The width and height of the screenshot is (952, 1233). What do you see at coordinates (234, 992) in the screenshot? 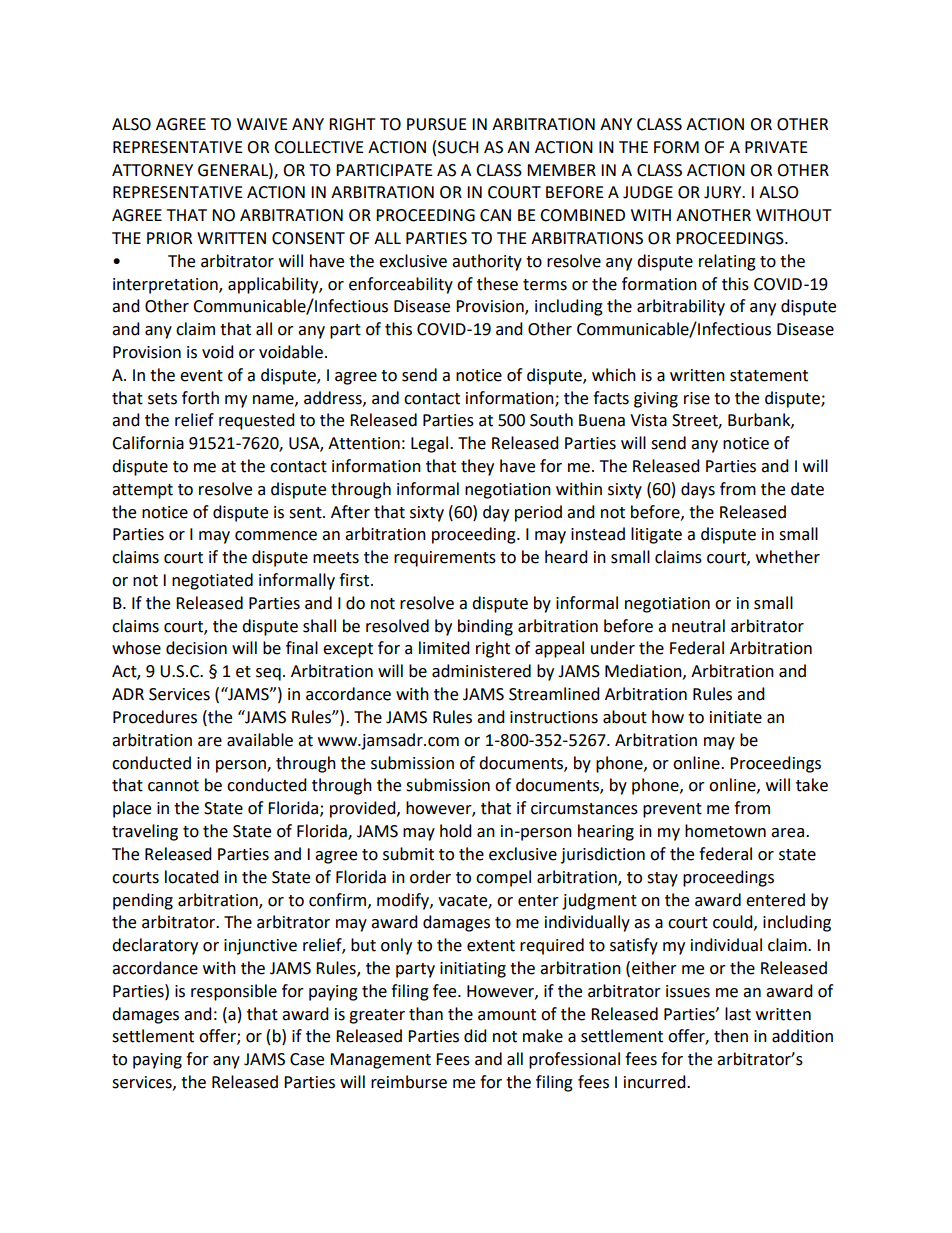
I see `responsible` at bounding box center [234, 992].
